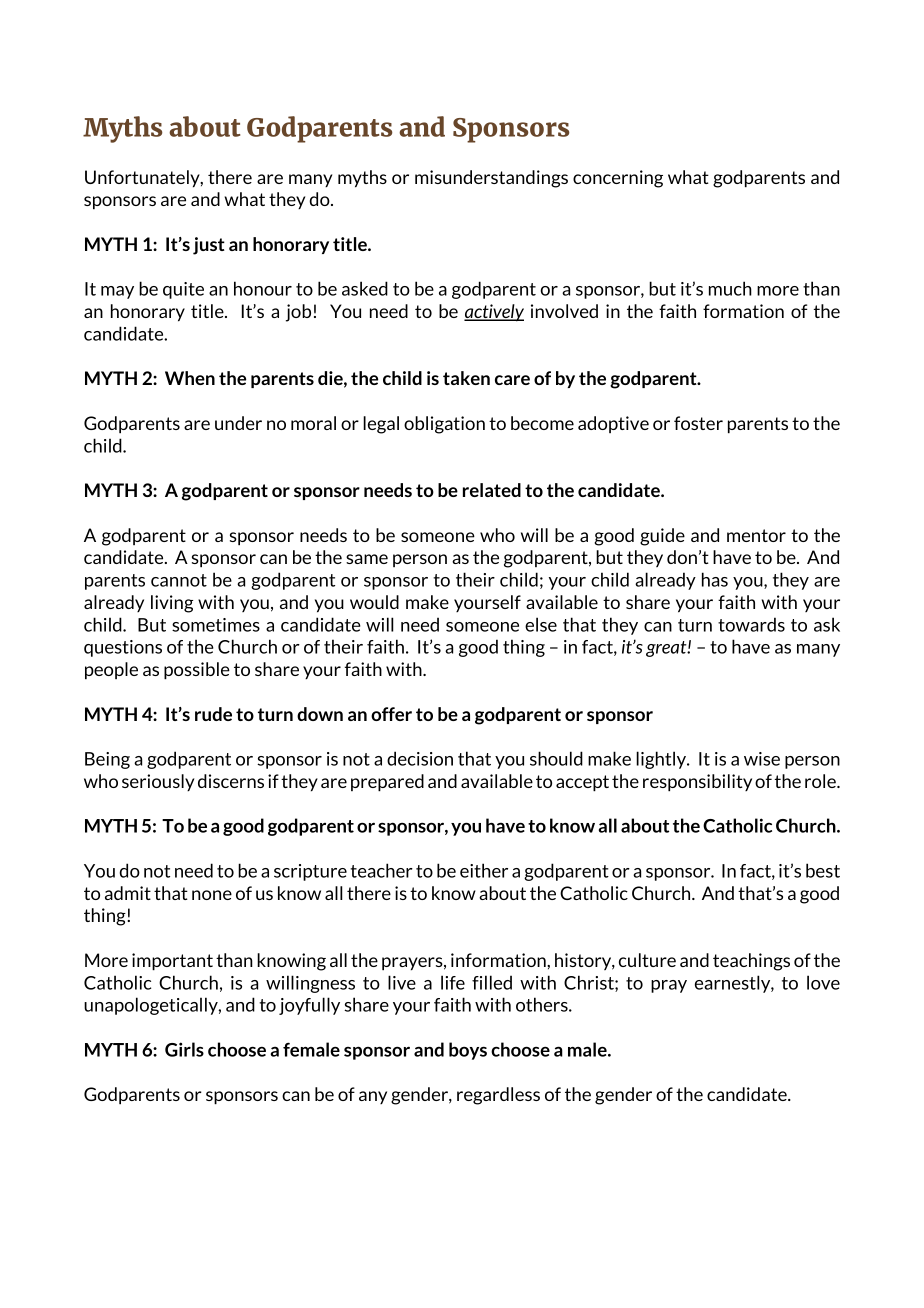 This screenshot has height=1308, width=924. What do you see at coordinates (756, 535) in the screenshot?
I see `mentor` at bounding box center [756, 535].
